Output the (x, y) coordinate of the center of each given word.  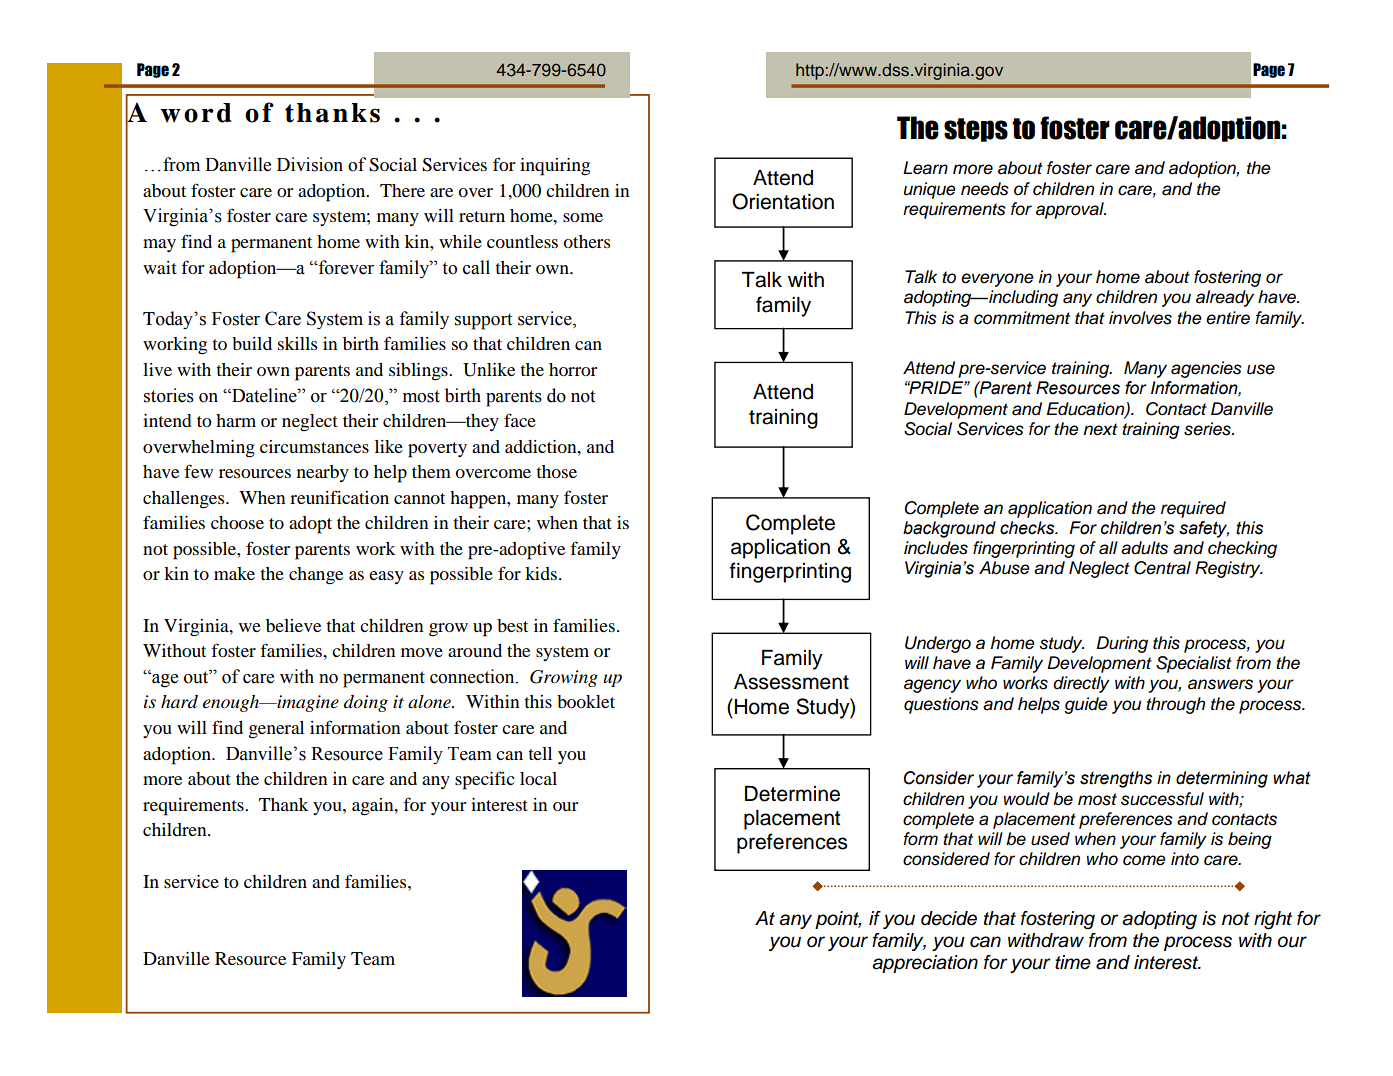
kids (541, 573)
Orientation (783, 201)
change (316, 576)
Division (310, 164)
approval (1071, 210)
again (374, 807)
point (838, 920)
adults (1144, 548)
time (1073, 962)
